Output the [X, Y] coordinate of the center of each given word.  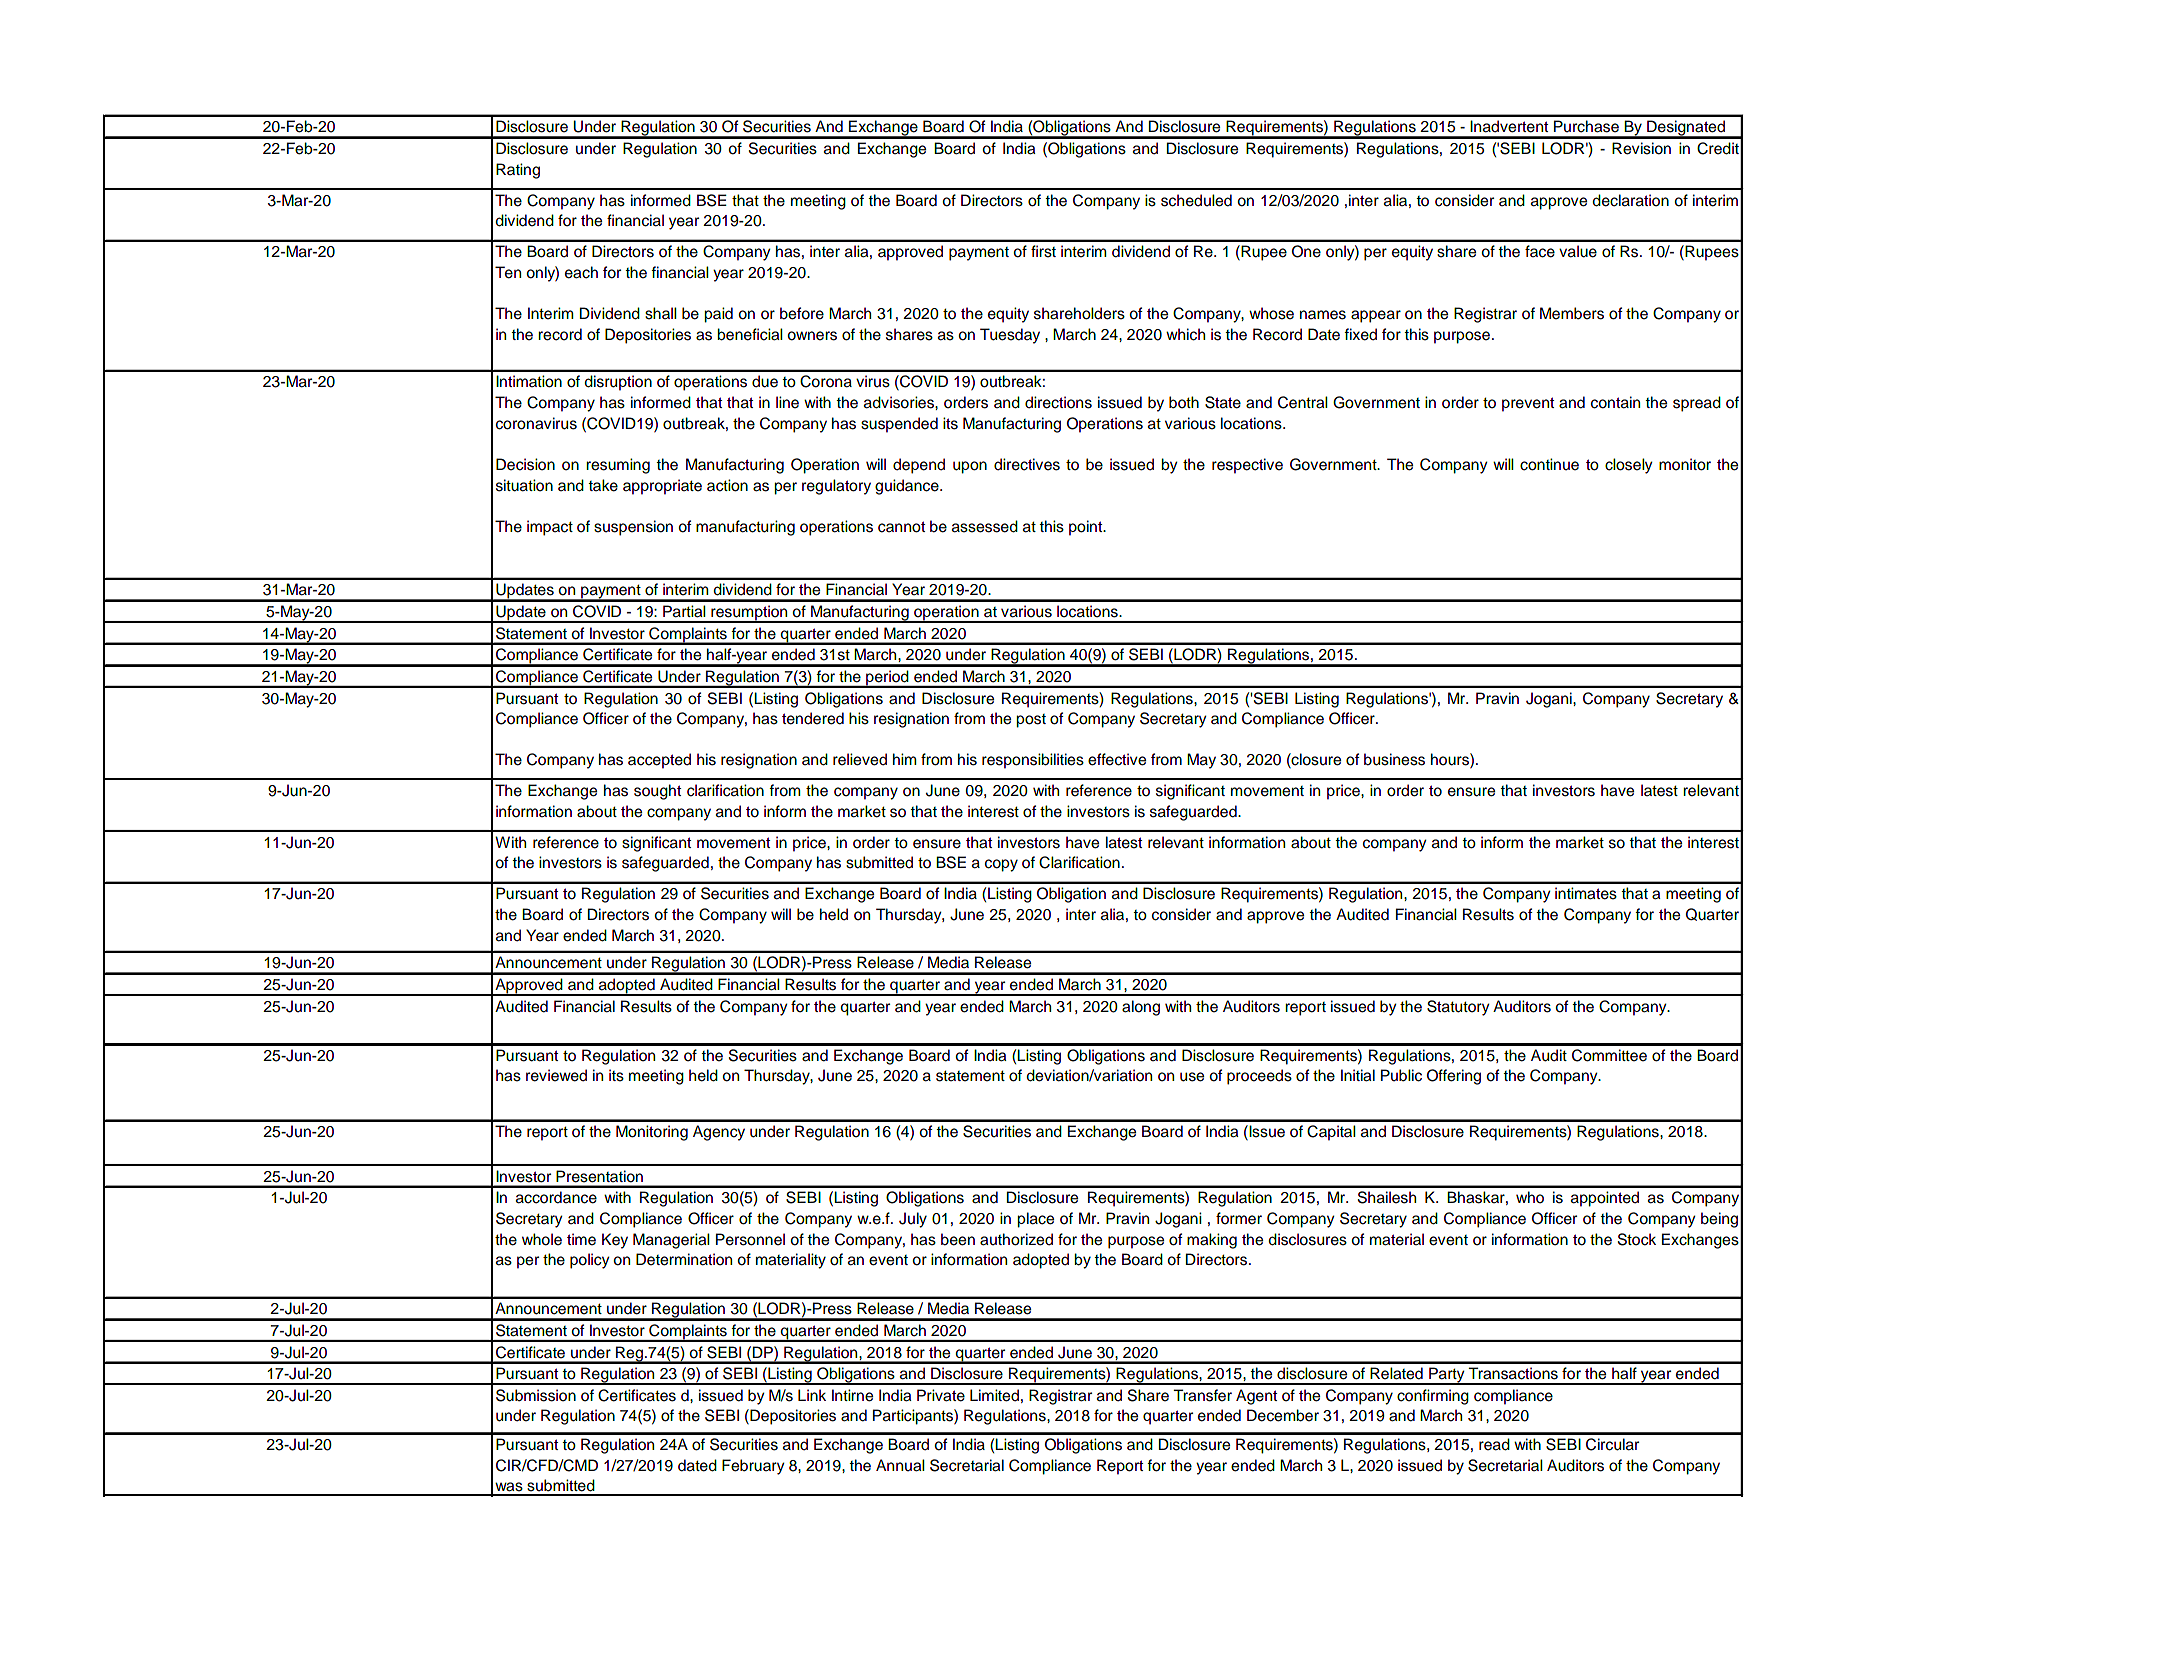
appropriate [662, 487]
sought [657, 792]
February [753, 1467]
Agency [719, 1133]
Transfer [1202, 1395]
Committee [1609, 1055]
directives [1027, 464]
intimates [1586, 893]
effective [1117, 759]
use [1192, 1077]
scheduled [1196, 200]
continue [1549, 464]
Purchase [1586, 126]
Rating [518, 171]
